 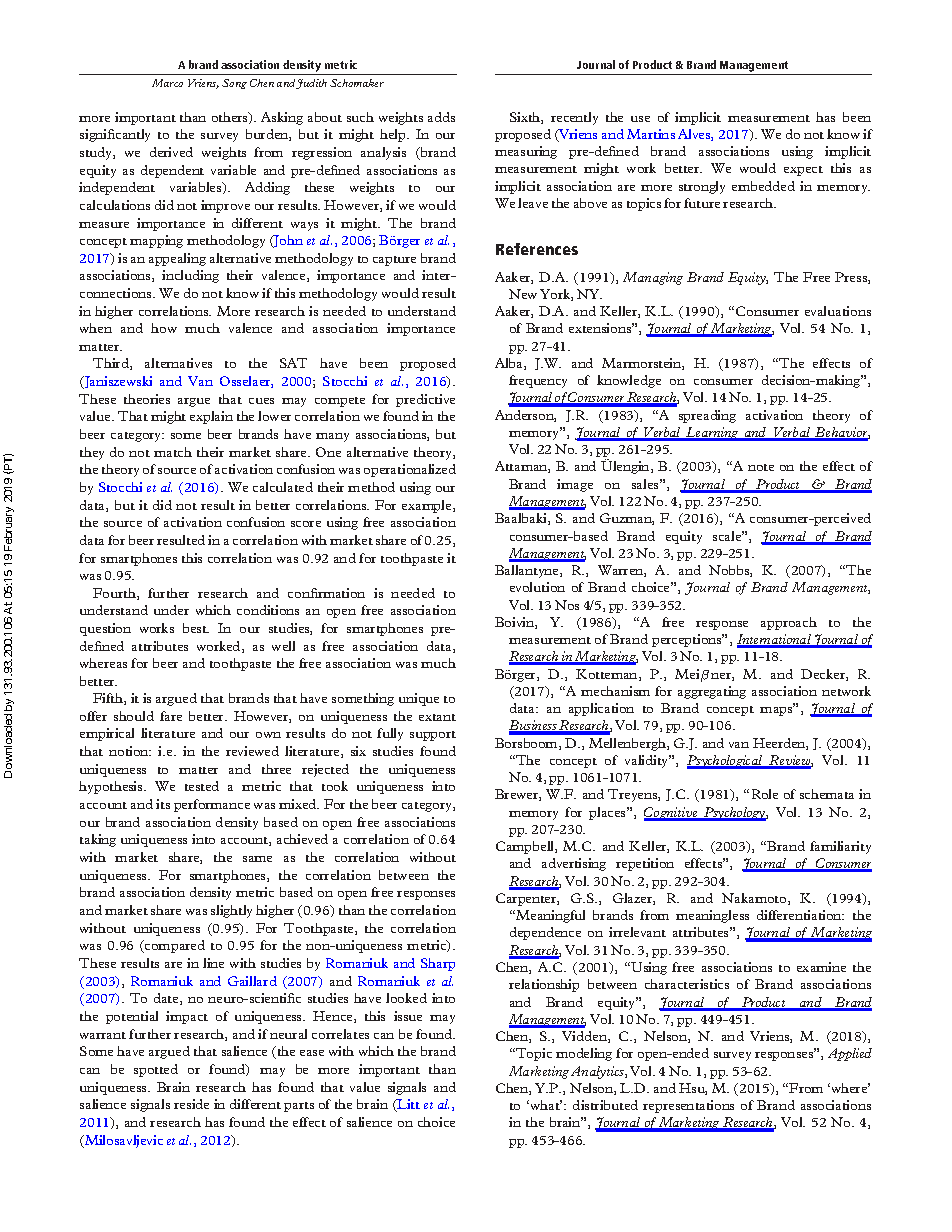 What do you see at coordinates (173, 452) in the document?
I see `match` at bounding box center [173, 452].
